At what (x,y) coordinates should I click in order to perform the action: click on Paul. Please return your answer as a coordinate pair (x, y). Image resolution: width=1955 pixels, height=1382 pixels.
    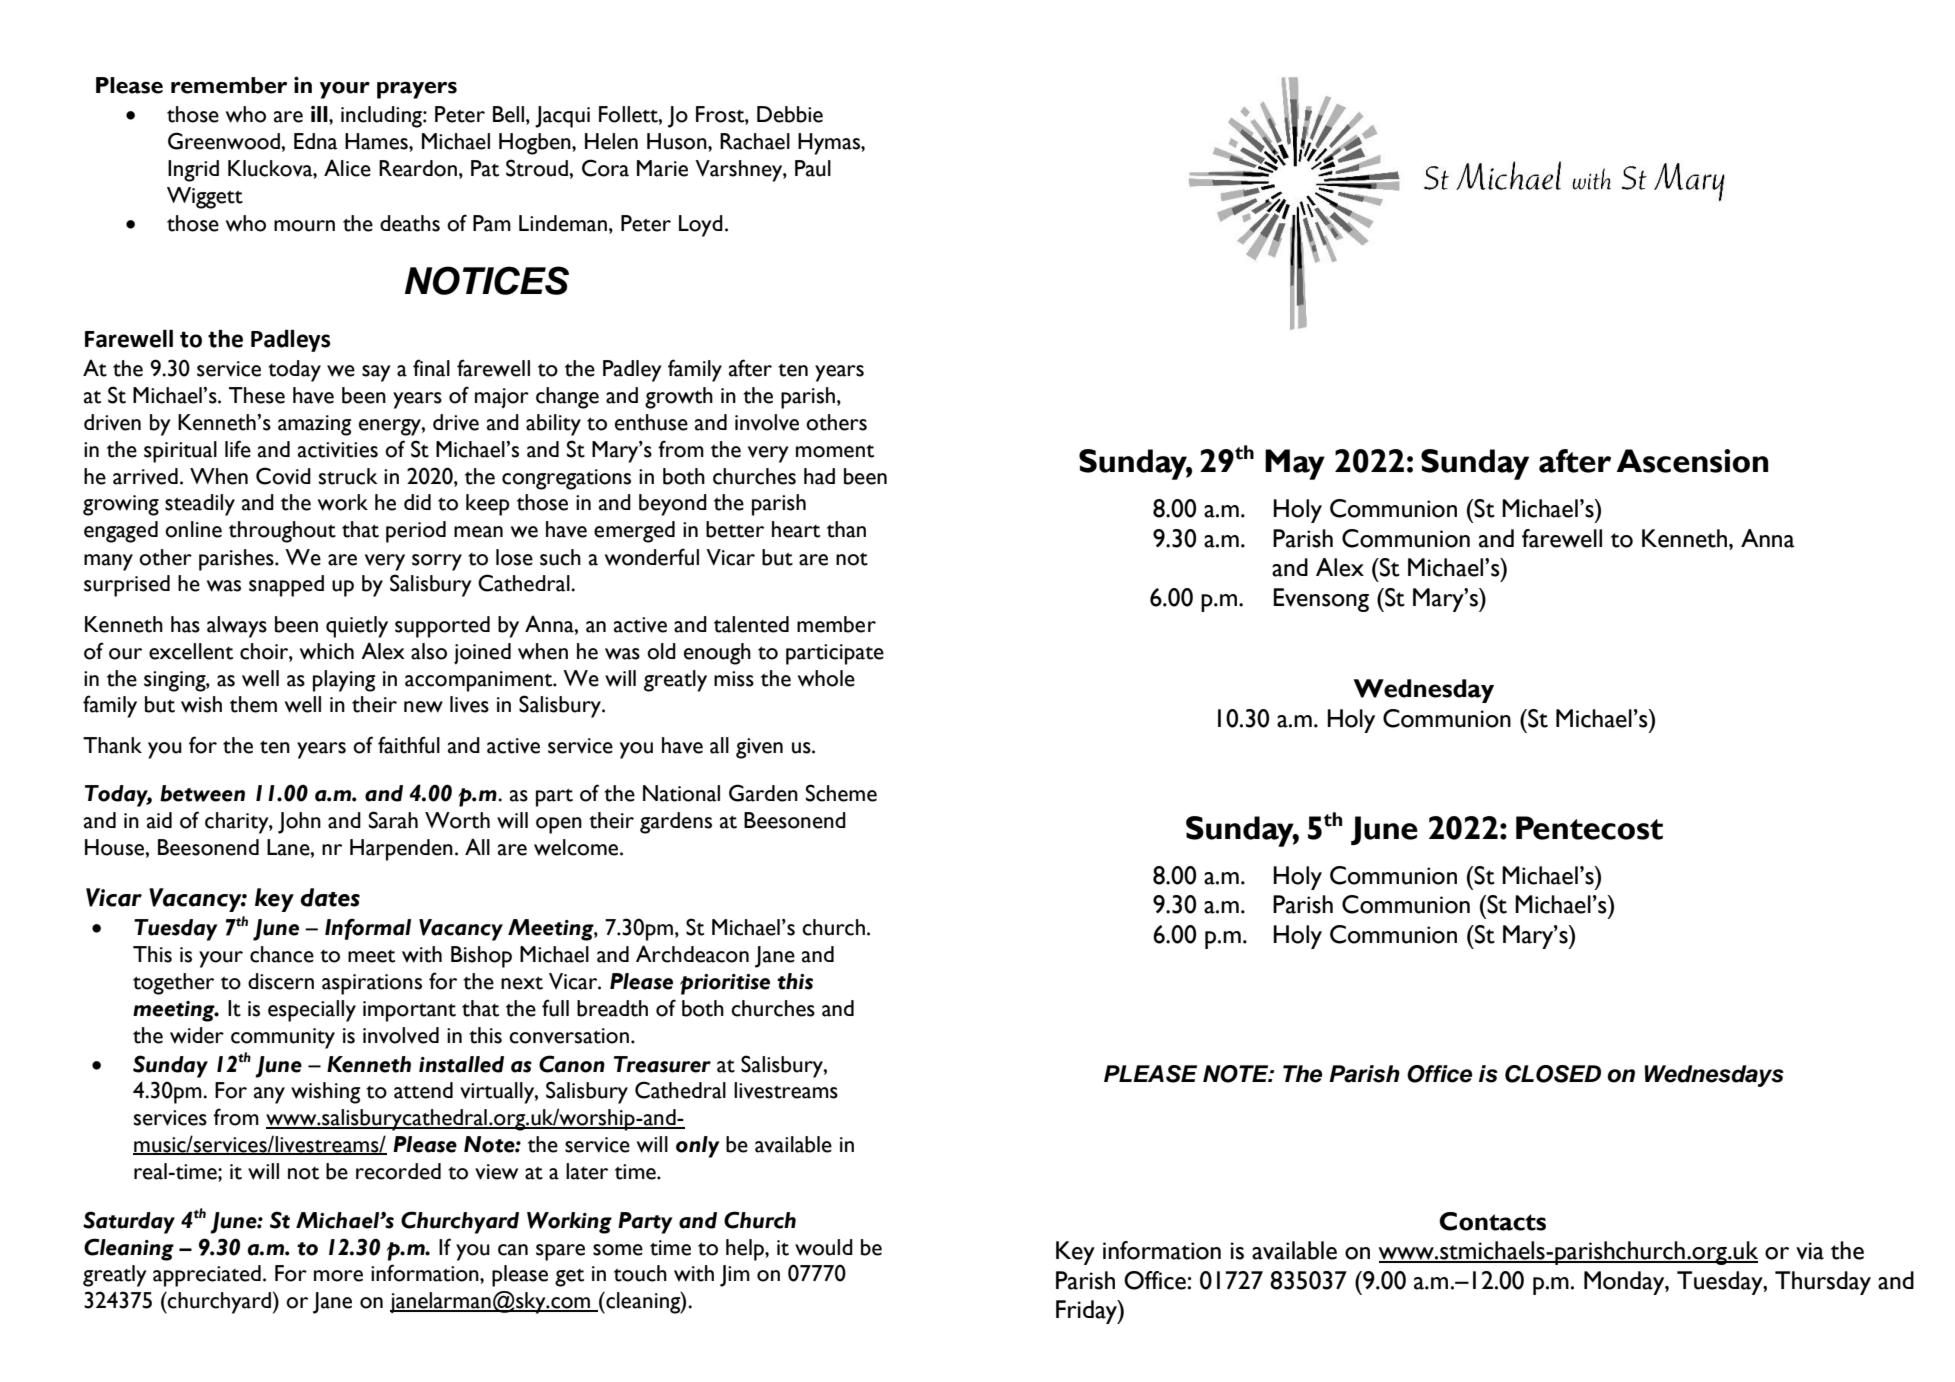
    Looking at the image, I should click on (813, 168).
